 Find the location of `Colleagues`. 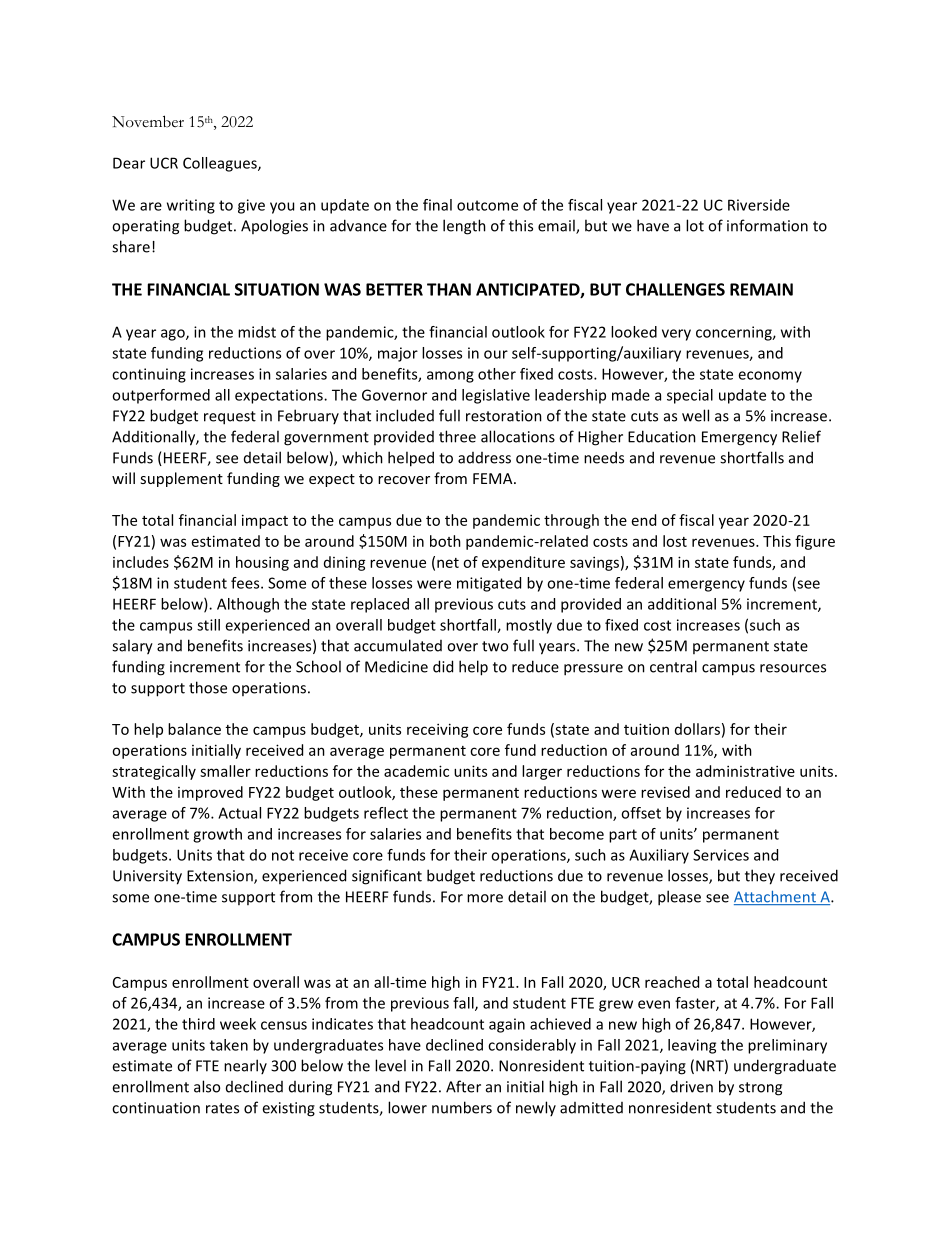

Colleagues is located at coordinates (221, 164).
